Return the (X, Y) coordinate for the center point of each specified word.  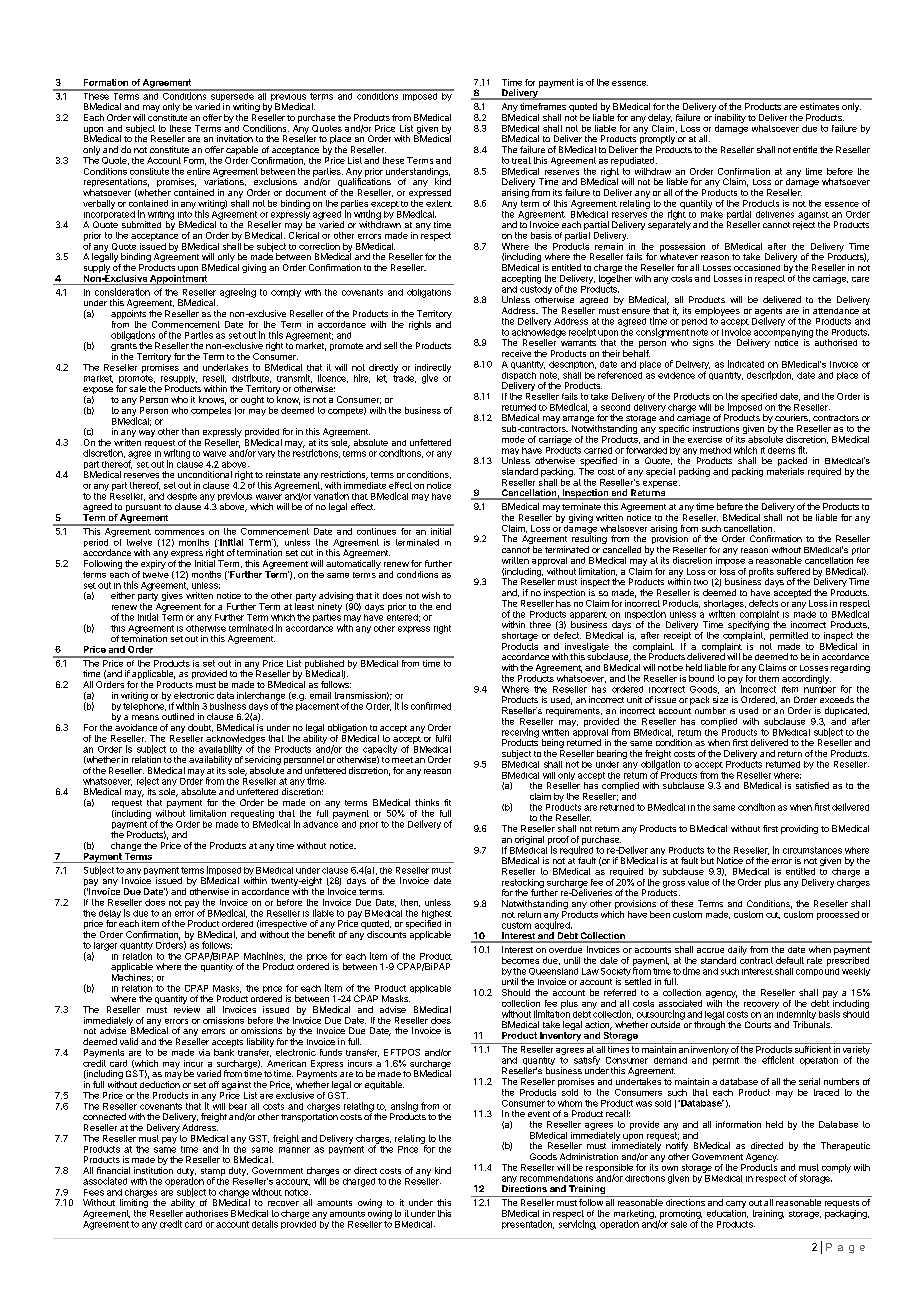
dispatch (519, 377)
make (712, 213)
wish (431, 595)
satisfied (812, 785)
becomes (520, 960)
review (187, 1009)
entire (198, 171)
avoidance (136, 727)
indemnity (795, 1015)
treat (521, 160)
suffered (793, 571)
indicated (746, 364)
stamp (213, 1173)
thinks (427, 802)
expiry (153, 564)
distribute (251, 378)
